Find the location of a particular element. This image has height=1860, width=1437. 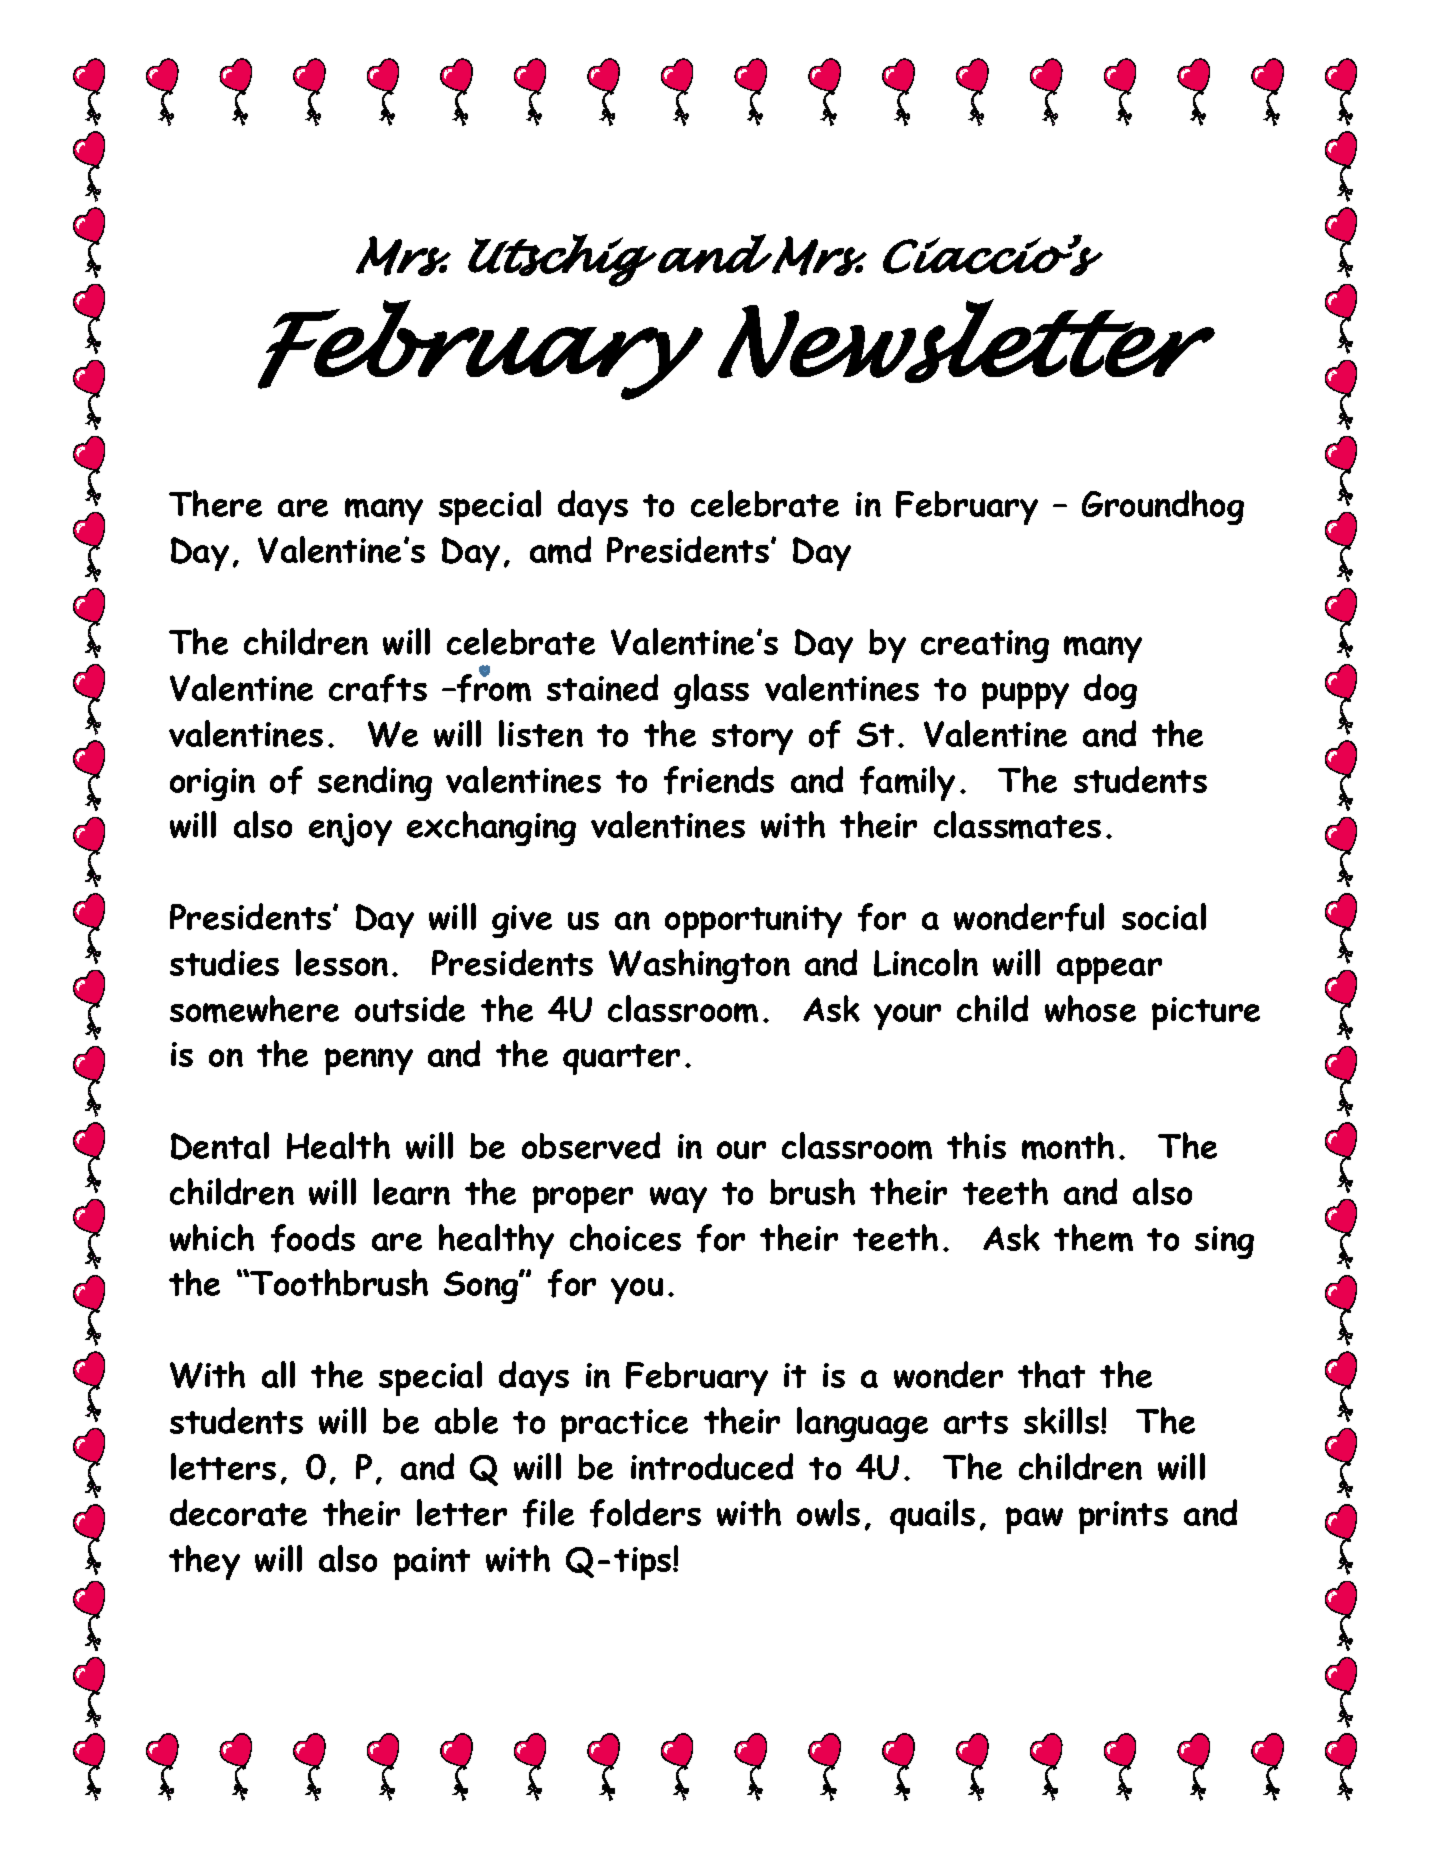

There is located at coordinates (215, 503).
